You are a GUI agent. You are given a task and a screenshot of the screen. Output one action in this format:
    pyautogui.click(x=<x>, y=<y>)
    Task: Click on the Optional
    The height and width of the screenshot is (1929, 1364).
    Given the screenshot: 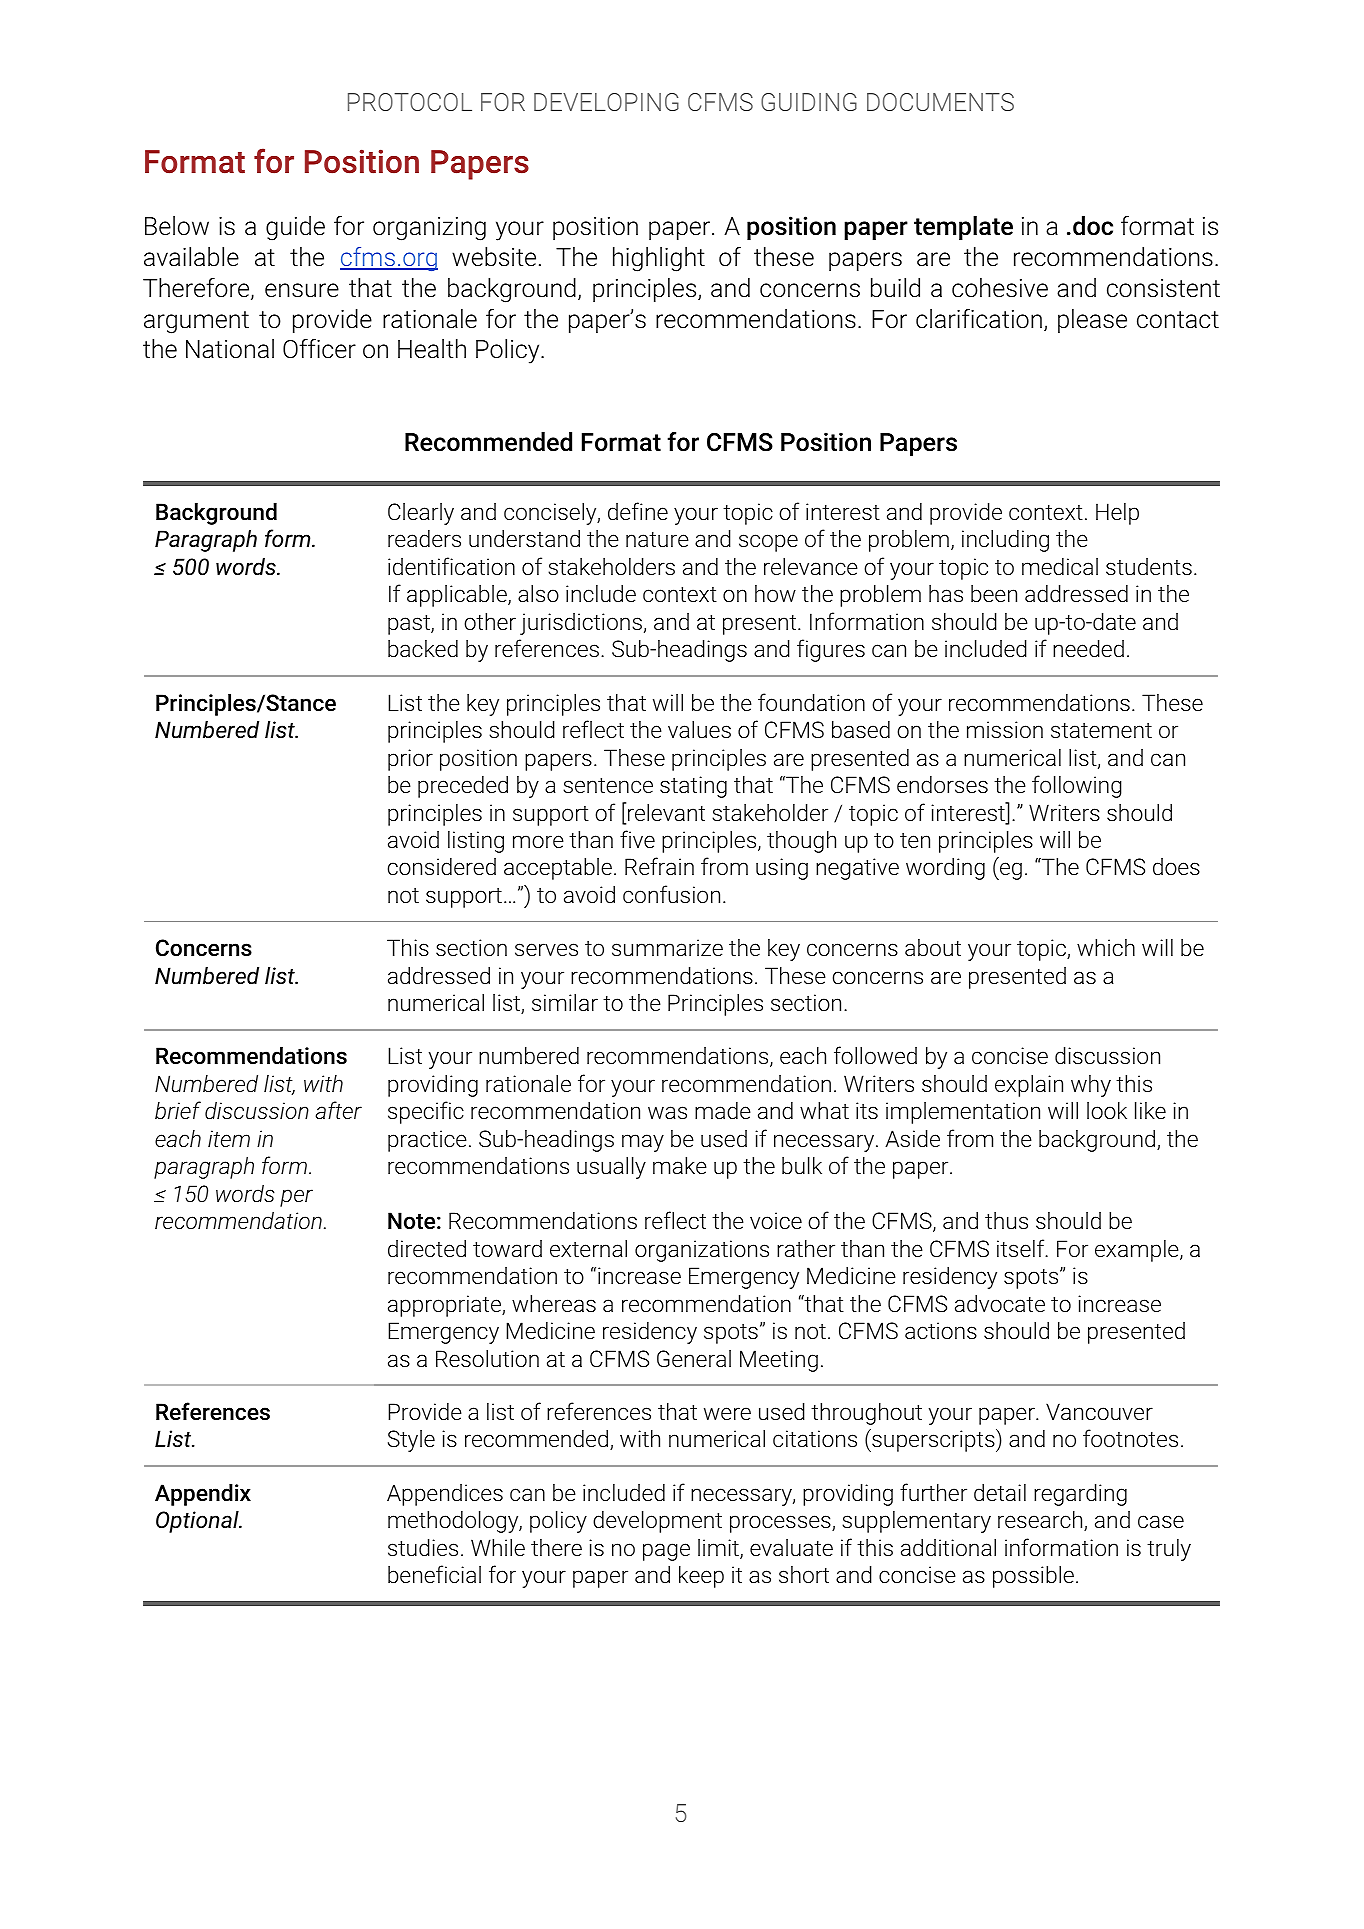 What is the action you would take?
    pyautogui.click(x=198, y=1522)
